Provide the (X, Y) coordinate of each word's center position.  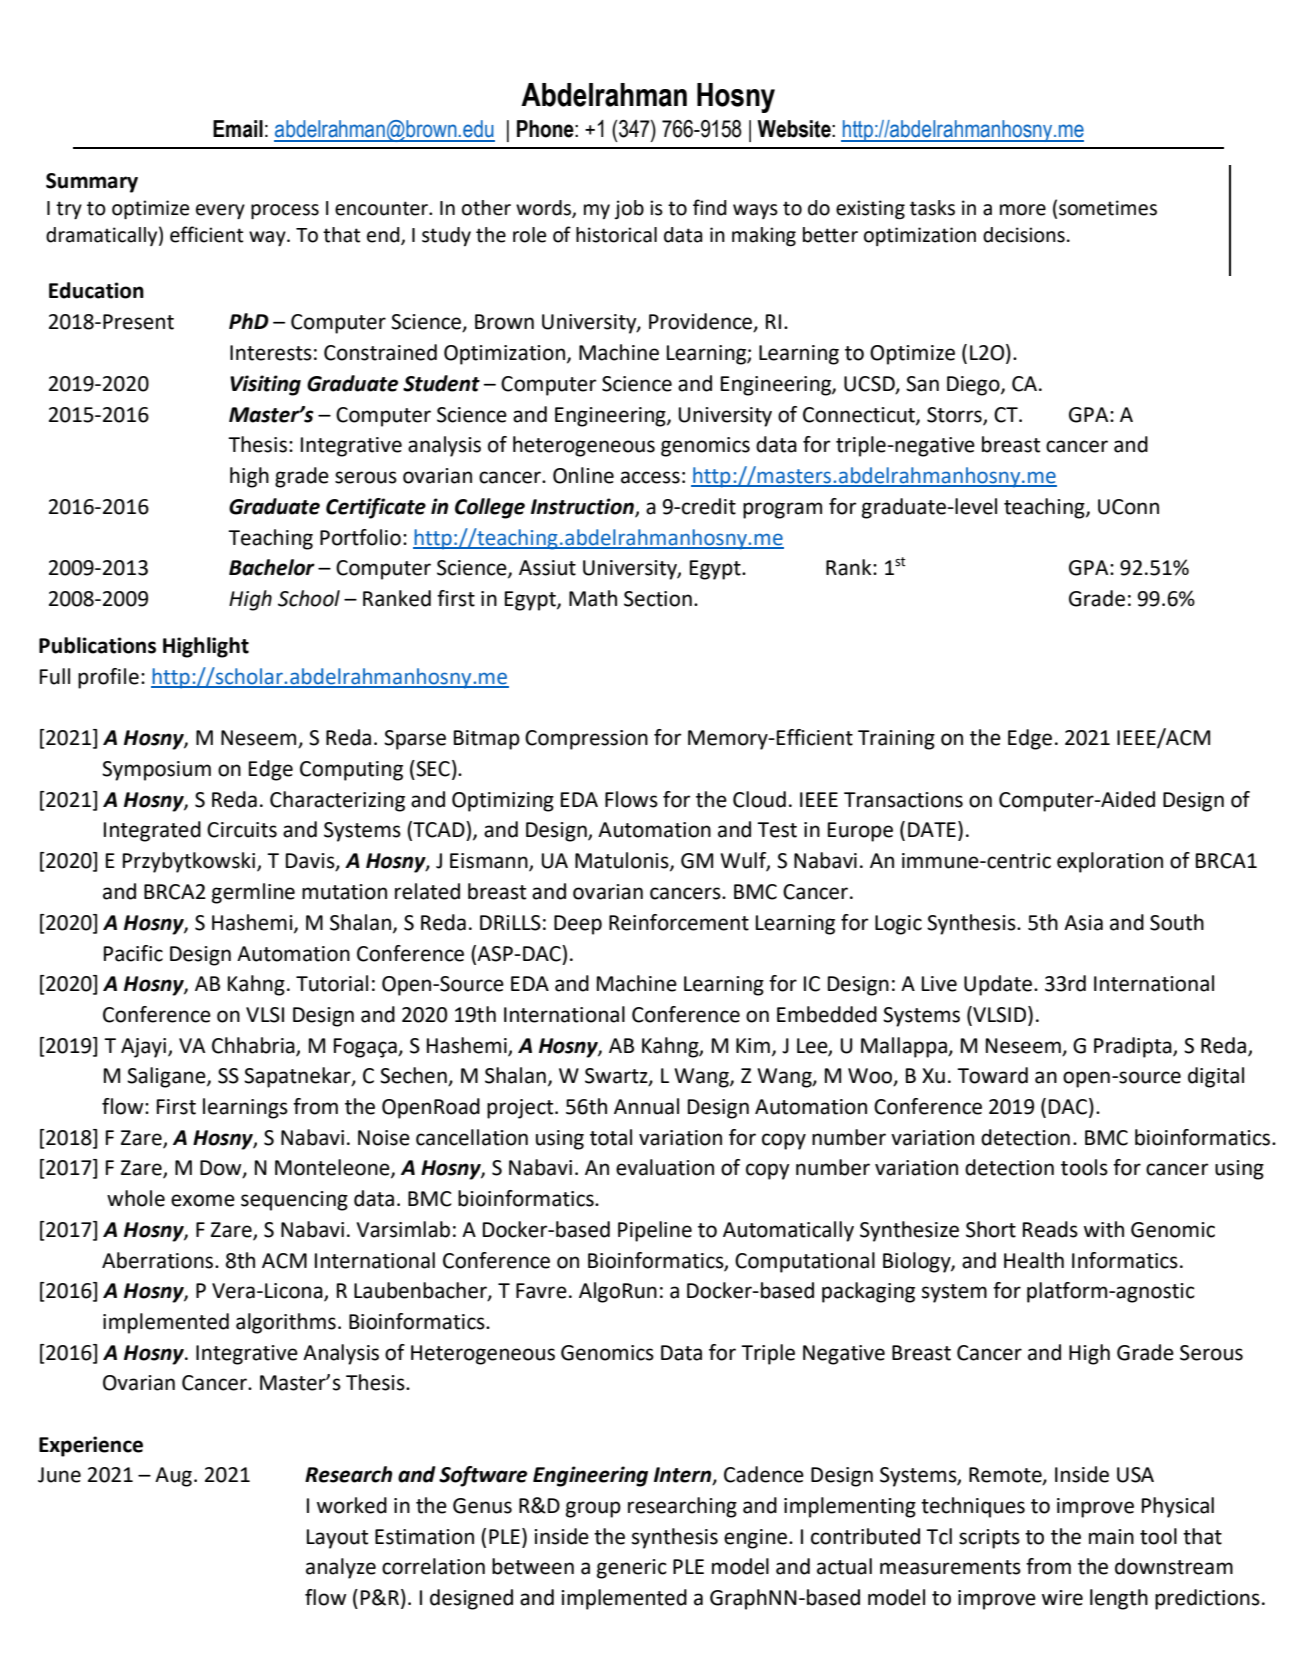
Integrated (152, 831)
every (220, 211)
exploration (1110, 862)
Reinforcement (679, 922)
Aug (173, 1477)
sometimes (1108, 208)
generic (632, 1569)
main (1111, 1537)
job (629, 209)
